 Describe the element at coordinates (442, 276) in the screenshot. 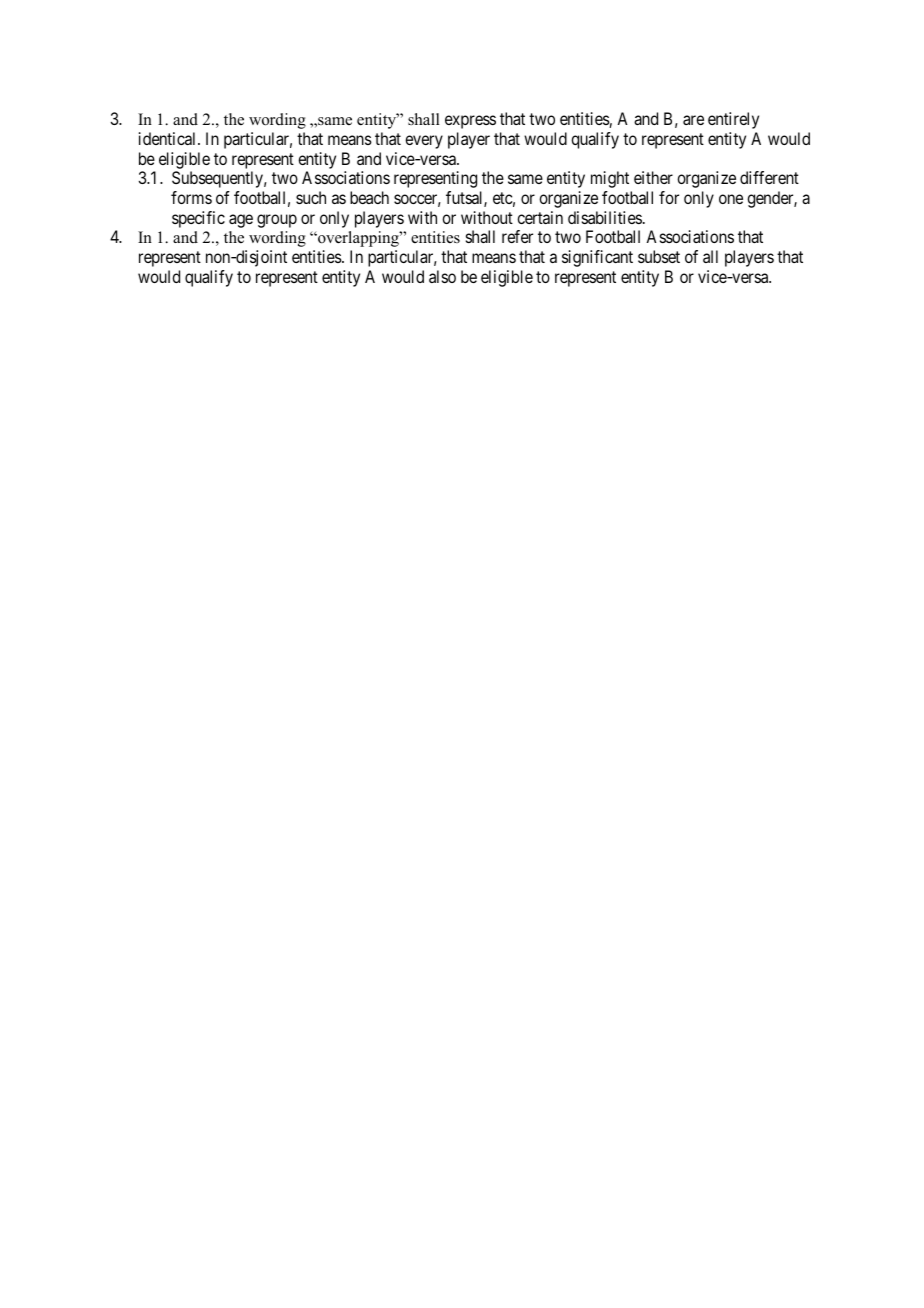

I see `also` at that location.
